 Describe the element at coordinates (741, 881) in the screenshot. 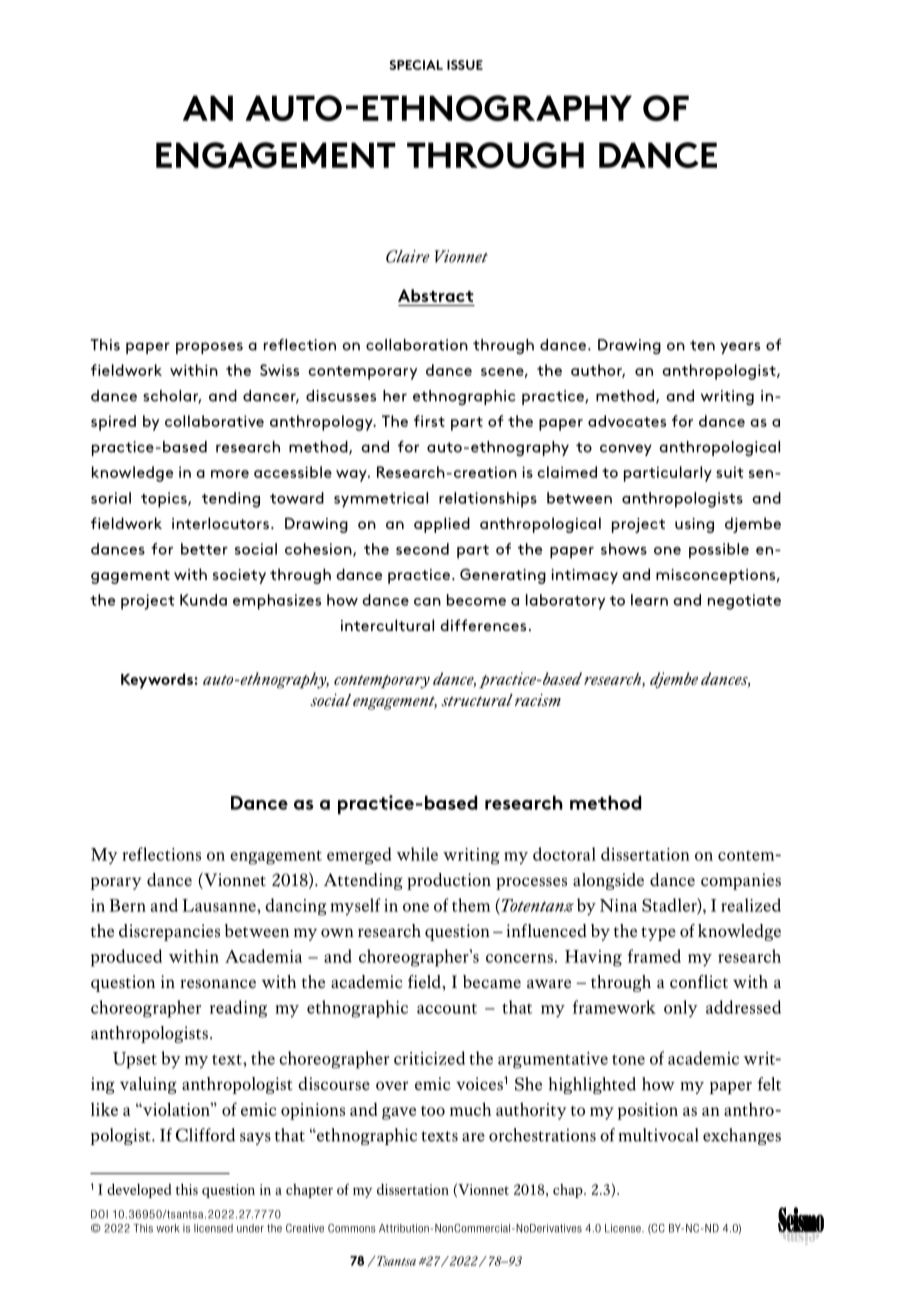

I see `companies` at that location.
